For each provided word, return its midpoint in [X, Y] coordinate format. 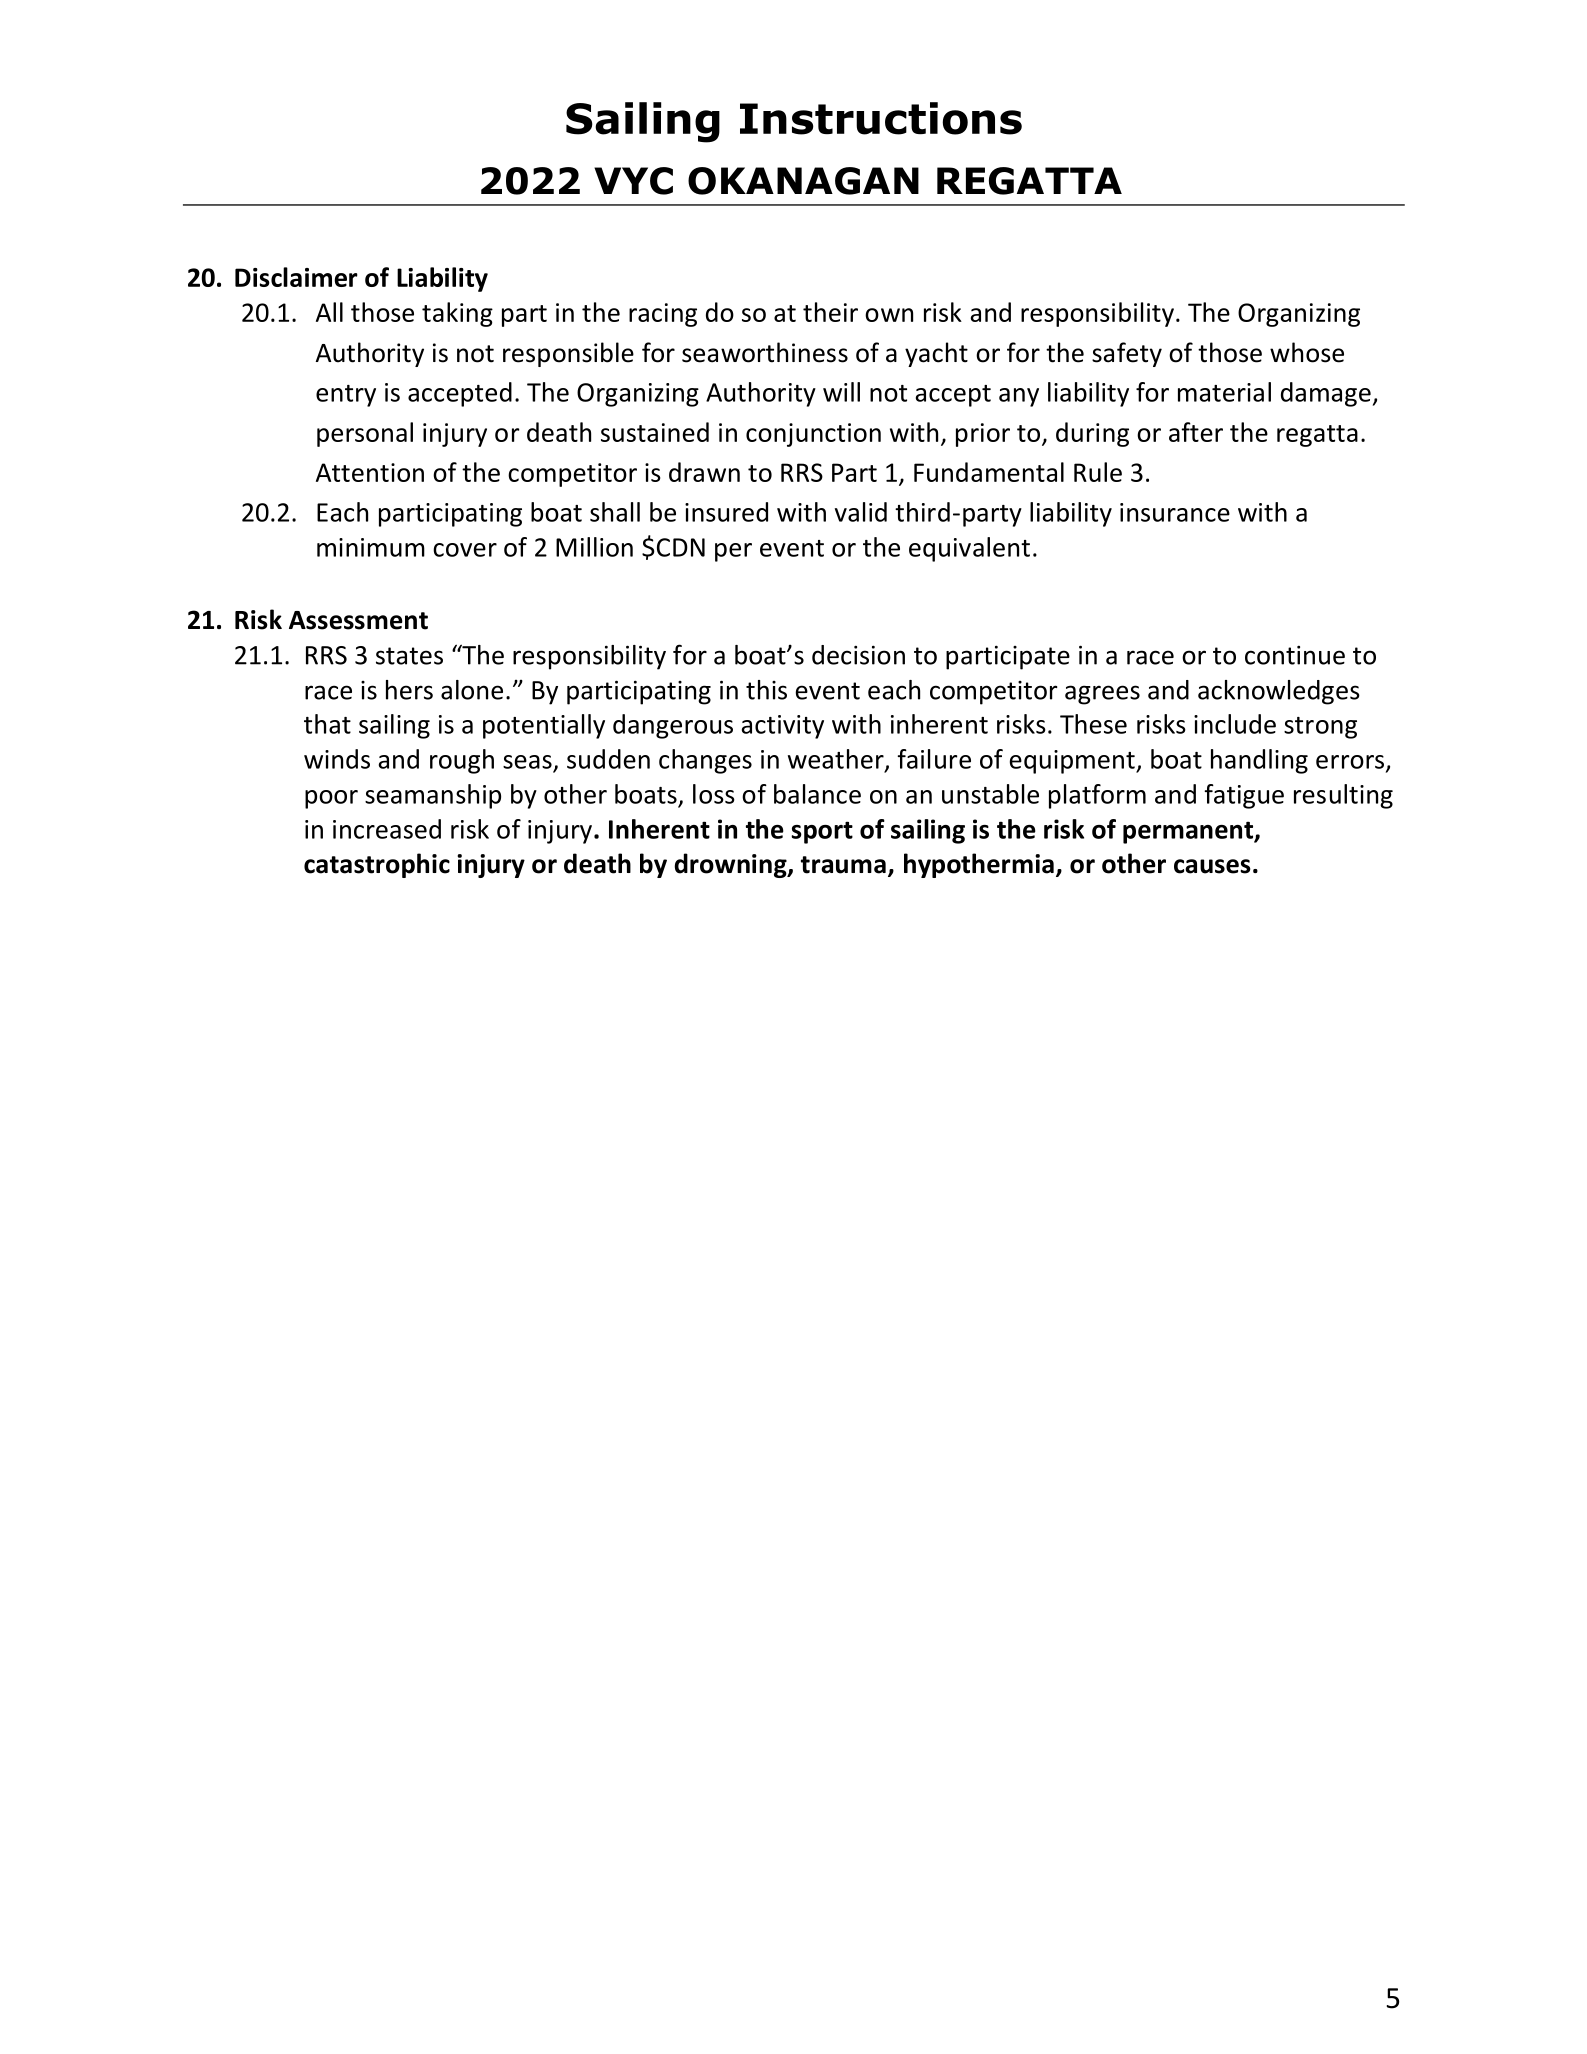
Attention [370, 472]
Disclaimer [296, 277]
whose [1307, 352]
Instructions [881, 118]
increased [387, 829]
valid [861, 512]
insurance [1175, 512]
